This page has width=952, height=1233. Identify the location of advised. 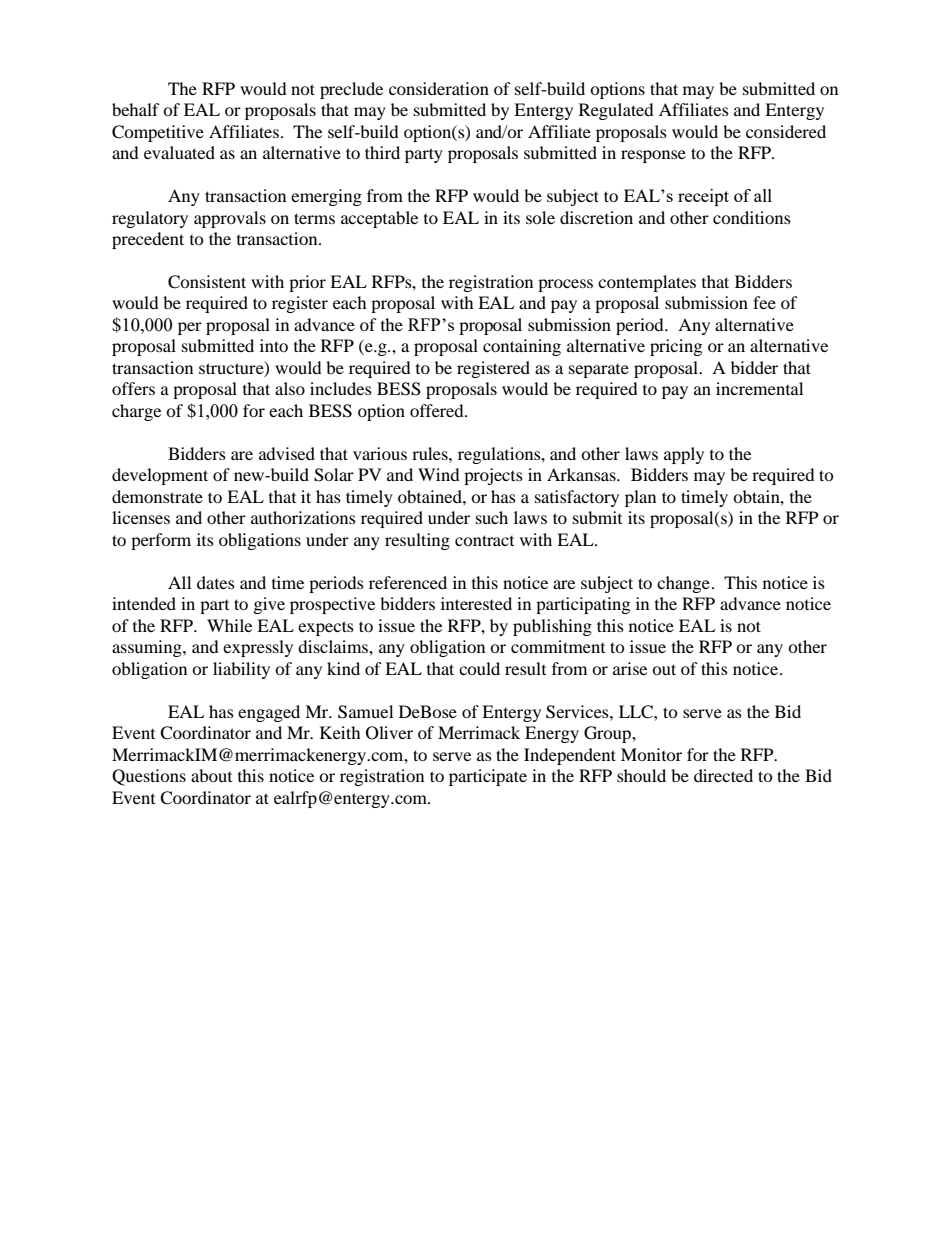
(287, 453).
